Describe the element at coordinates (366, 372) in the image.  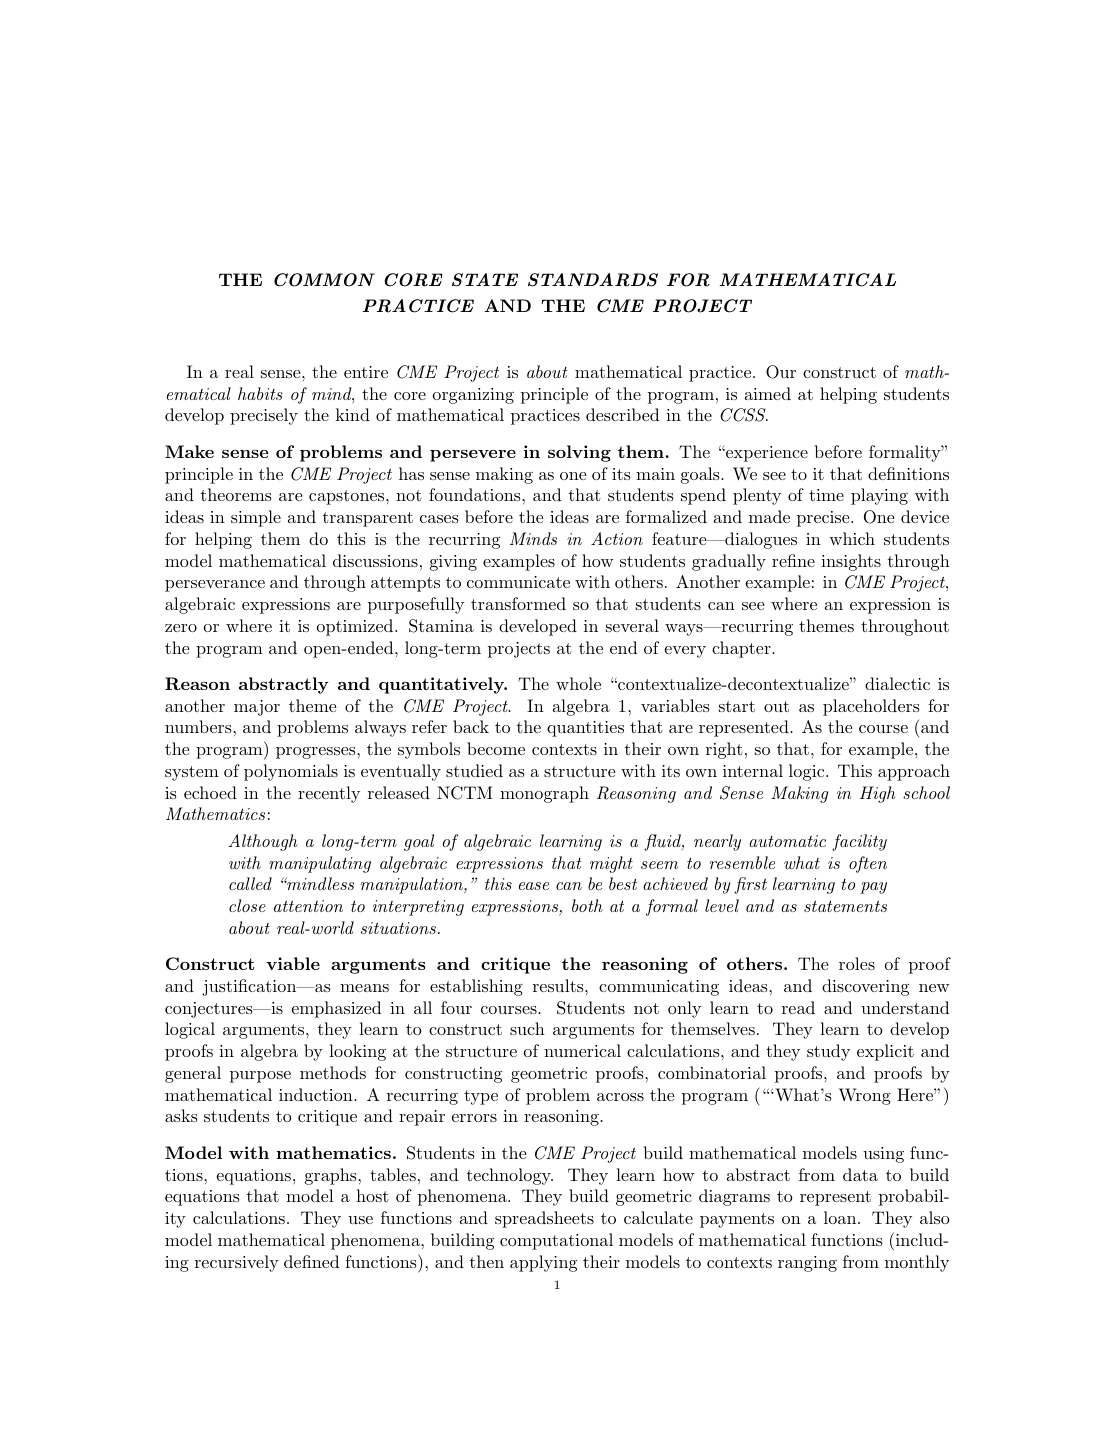
I see `entire` at that location.
